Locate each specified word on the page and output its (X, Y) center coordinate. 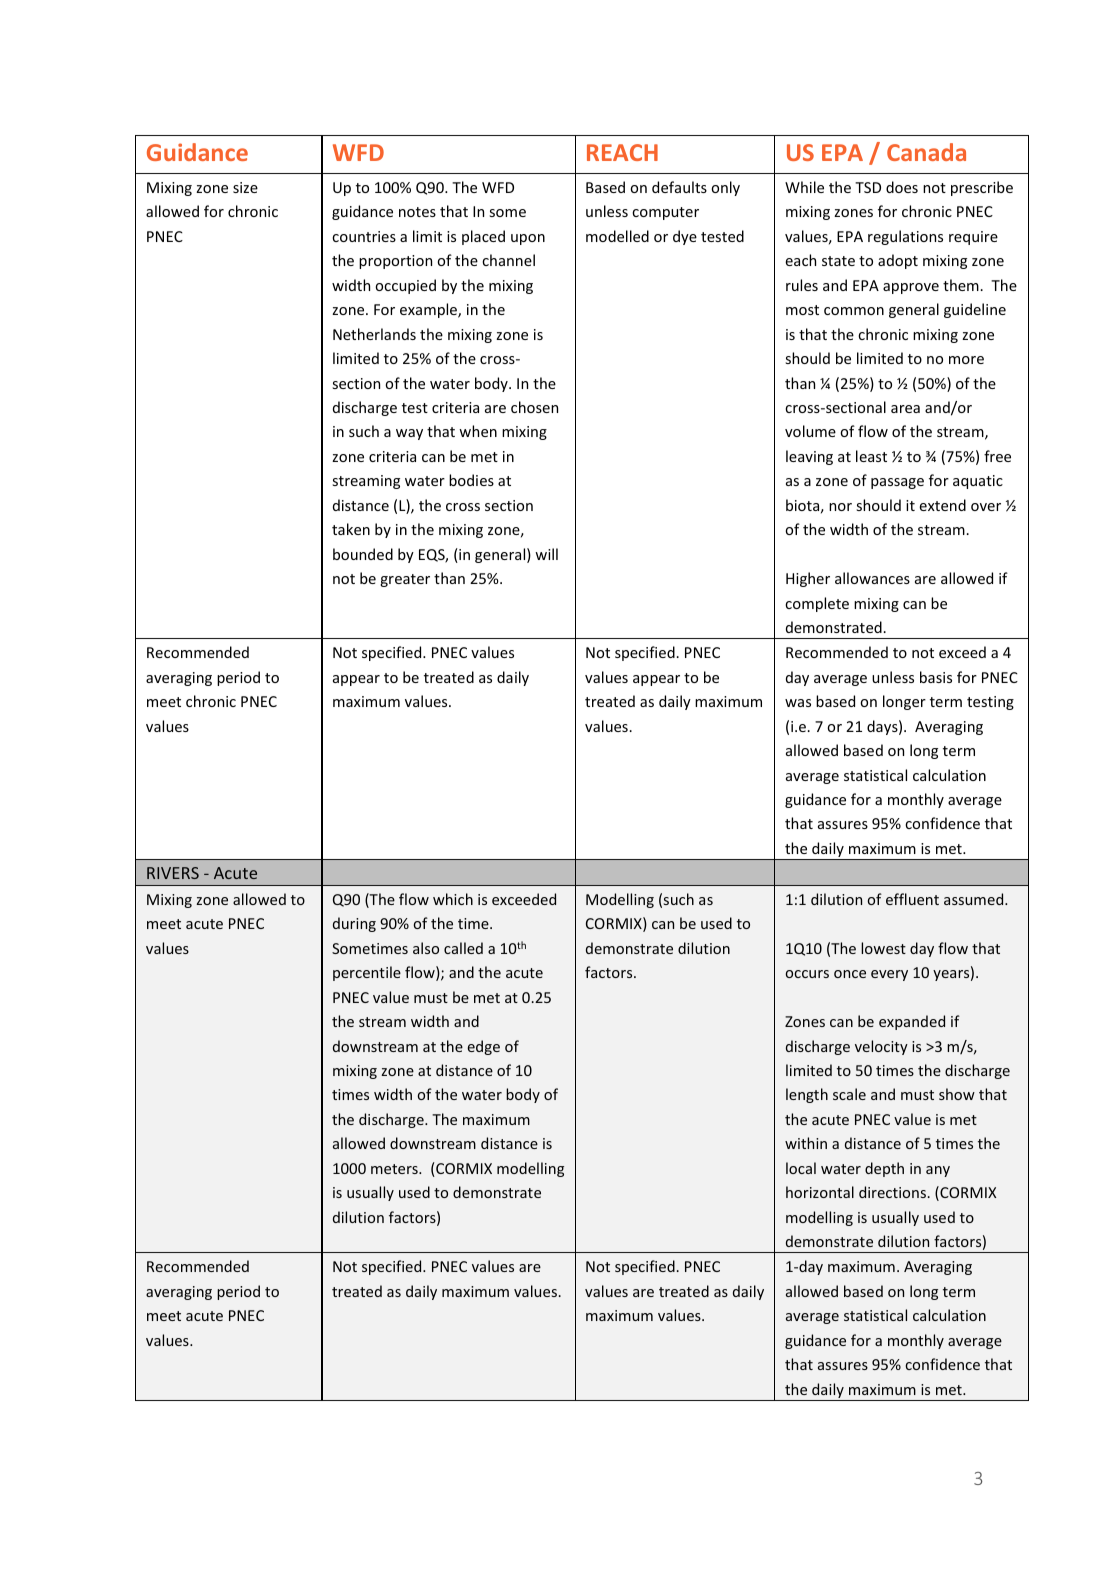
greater (405, 580)
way (409, 434)
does (902, 187)
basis (936, 677)
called (463, 948)
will (546, 554)
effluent (912, 899)
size (245, 187)
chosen (534, 407)
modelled (617, 236)
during (354, 924)
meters (395, 1169)
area (905, 409)
